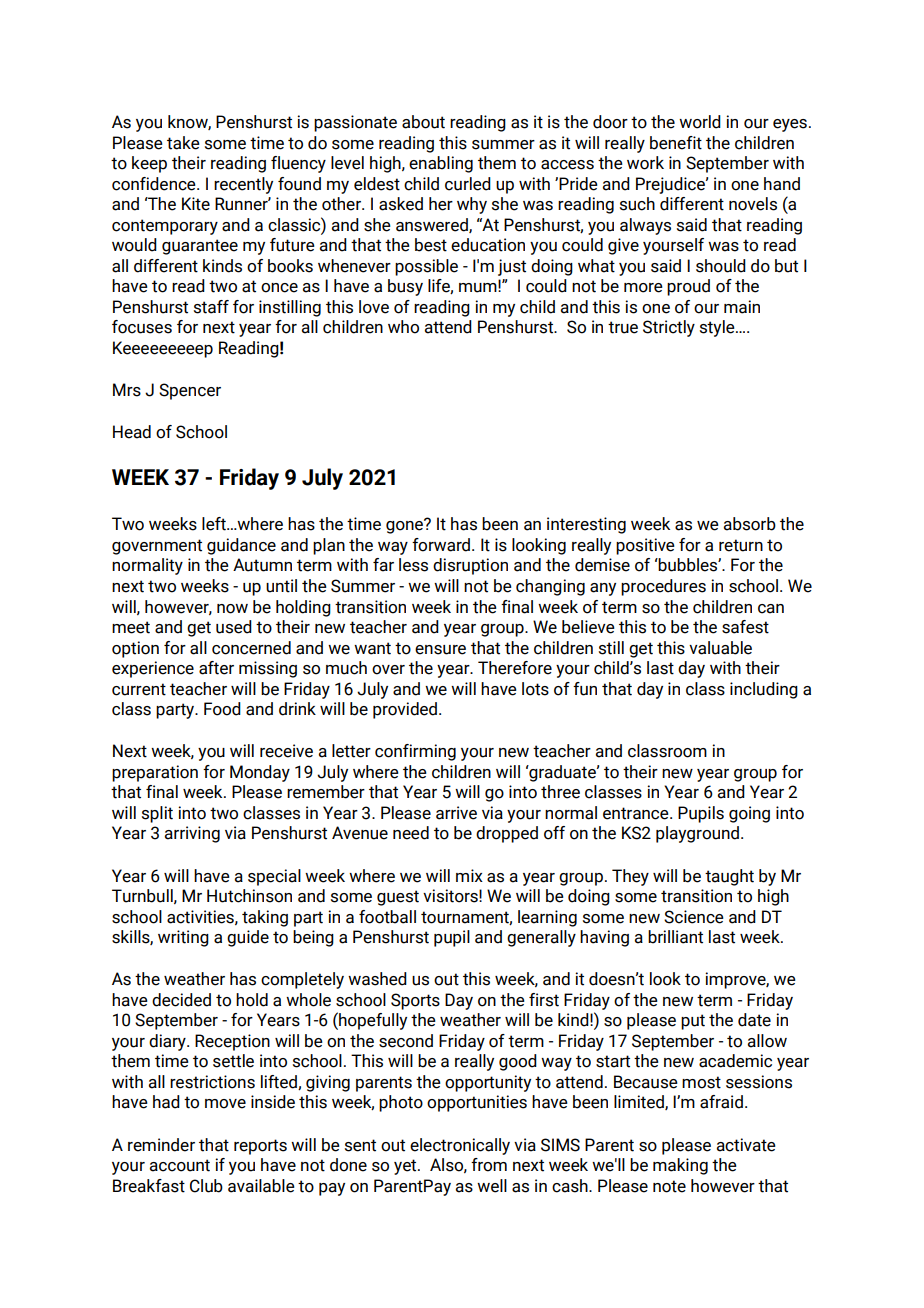 The height and width of the screenshot is (1308, 924). What do you see at coordinates (183, 143) in the screenshot?
I see `take` at bounding box center [183, 143].
